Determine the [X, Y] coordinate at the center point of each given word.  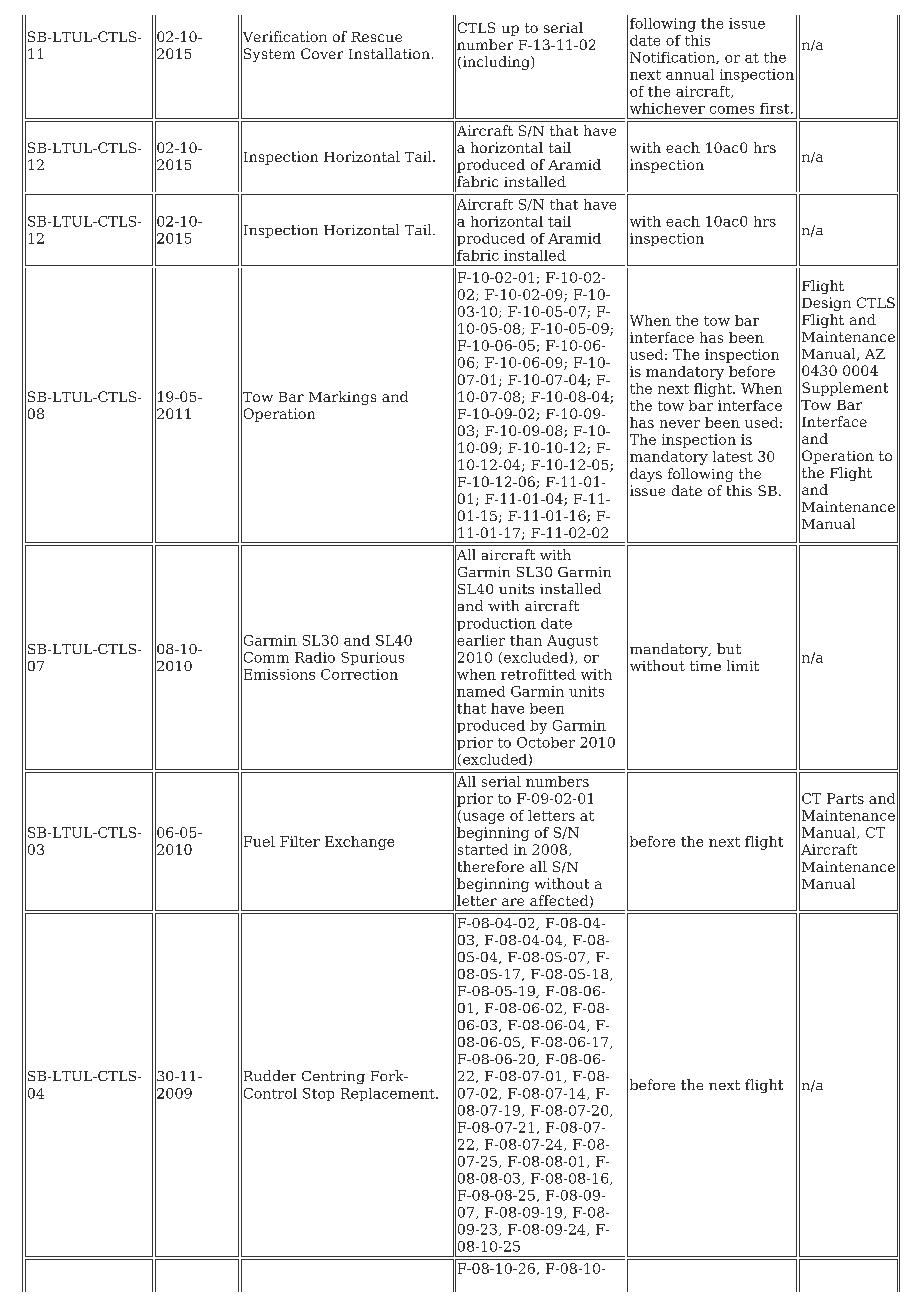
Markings [342, 398]
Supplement [845, 389]
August [572, 642]
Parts [845, 798]
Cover [322, 53]
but [729, 648]
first [776, 108]
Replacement [389, 1094]
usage [482, 818]
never [680, 424]
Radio [315, 657]
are [513, 902]
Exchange [359, 843]
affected [560, 901]
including [496, 63]
